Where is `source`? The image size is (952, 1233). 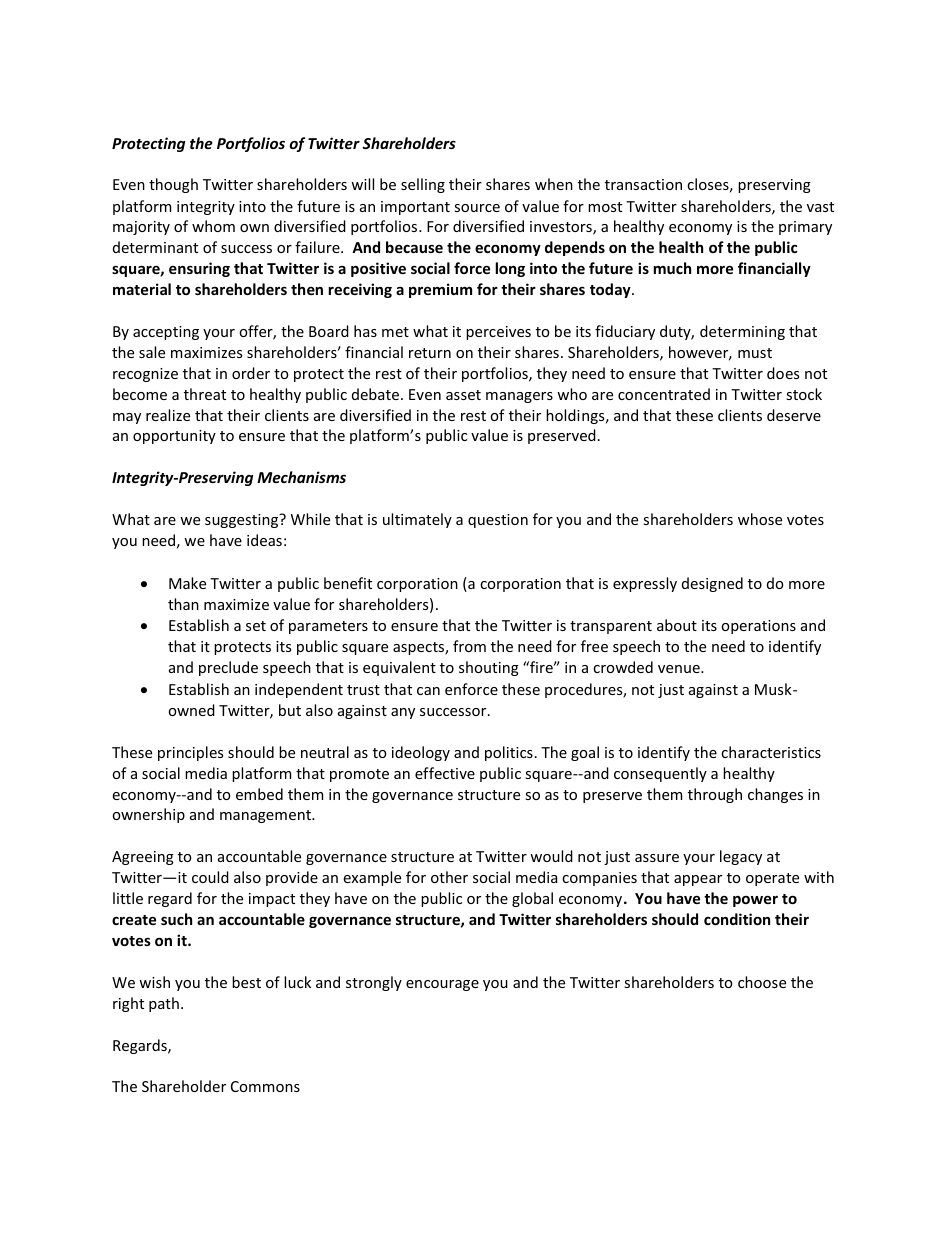 source is located at coordinates (477, 208).
